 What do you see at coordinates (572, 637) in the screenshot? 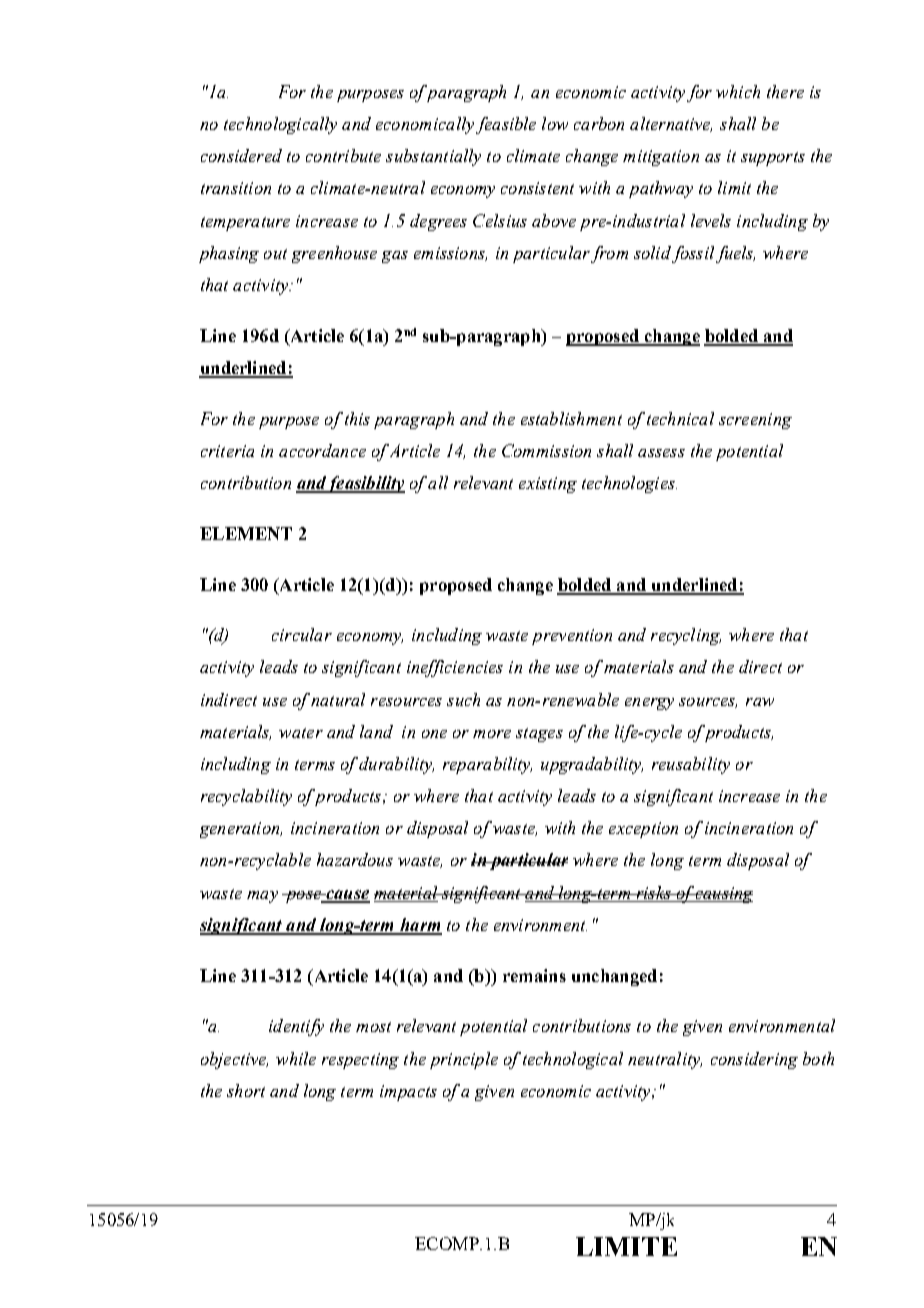
I see `prevention` at bounding box center [572, 637].
